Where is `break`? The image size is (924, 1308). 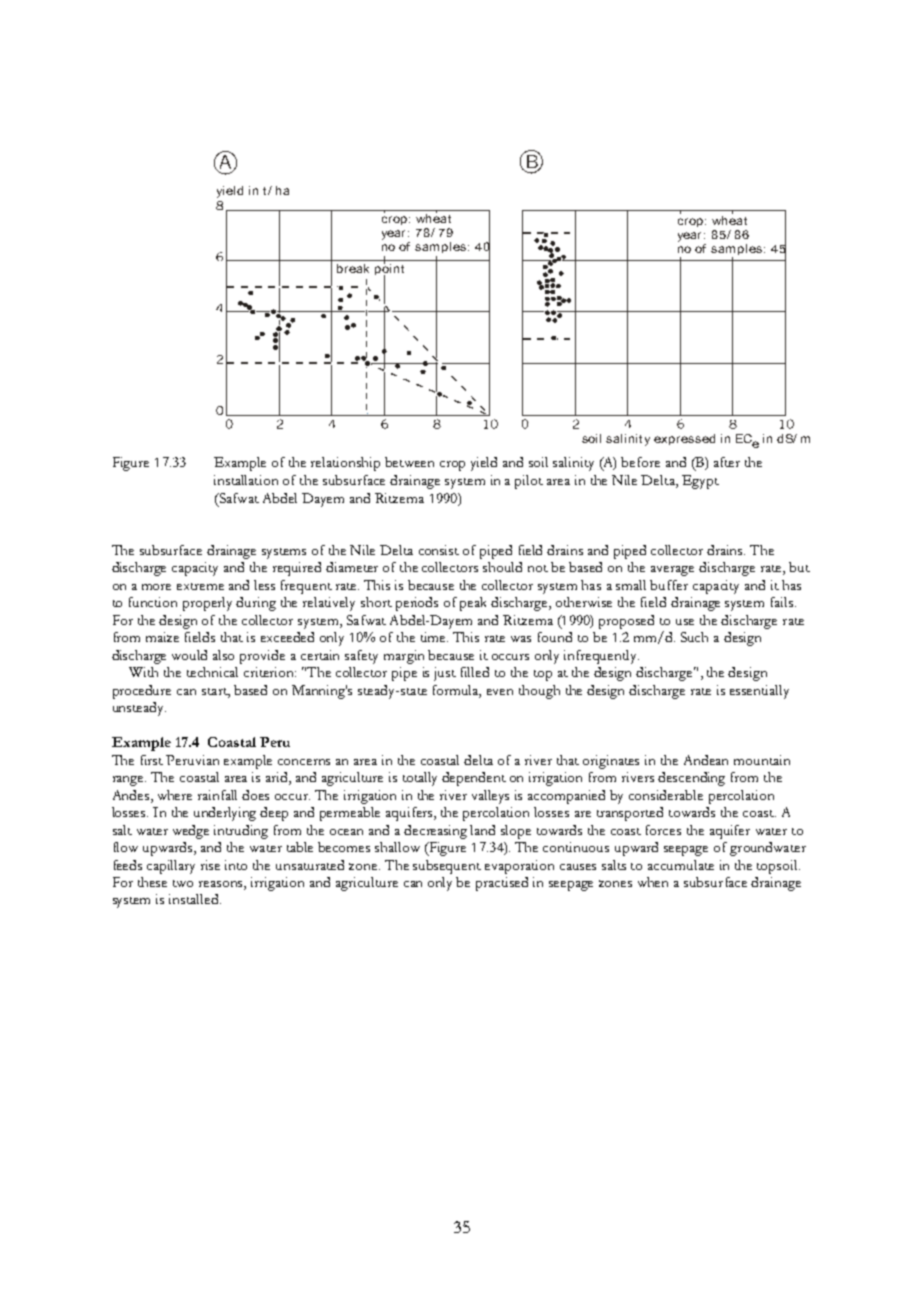 break is located at coordinates (353, 268).
